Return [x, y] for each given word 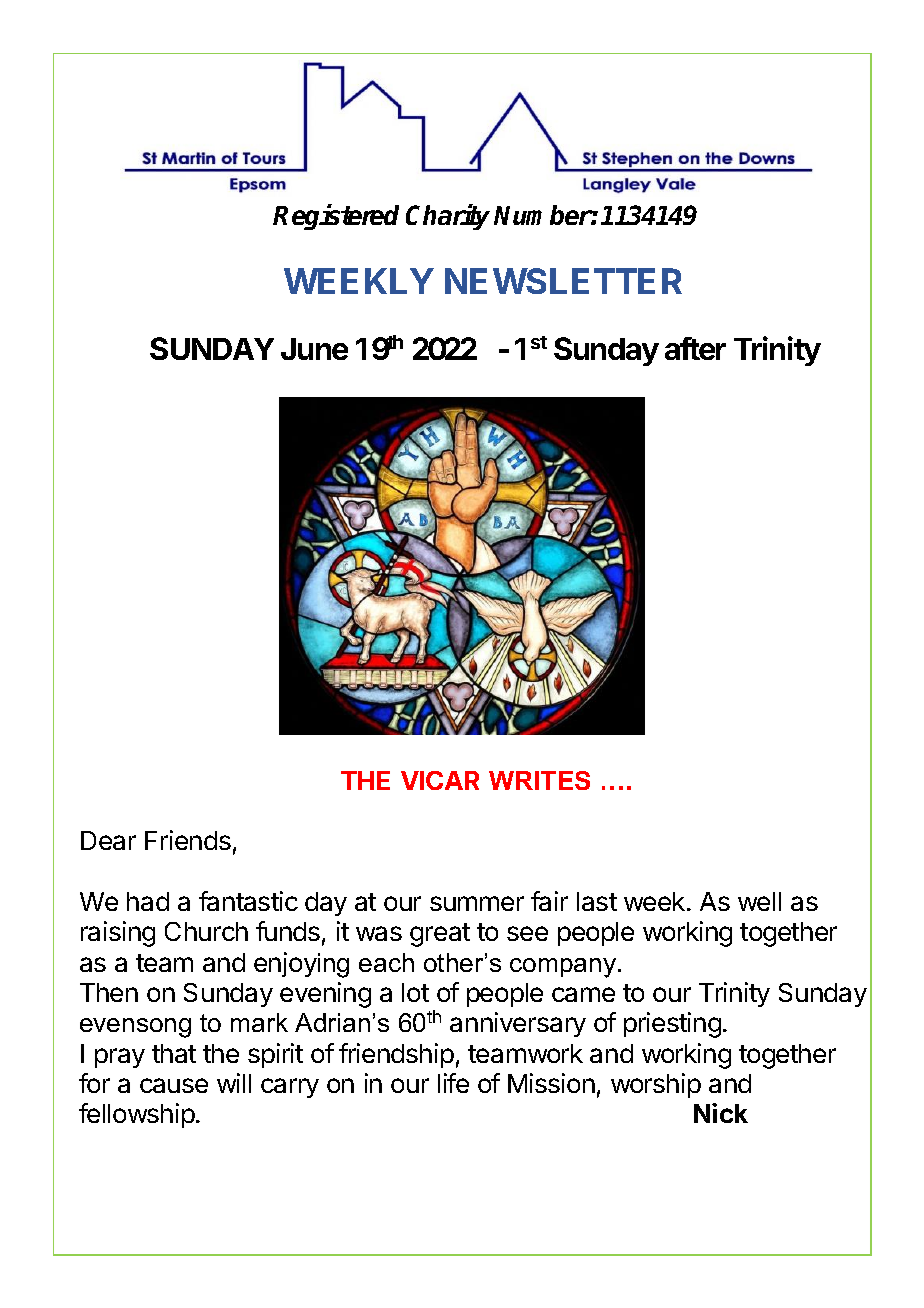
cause [174, 1085]
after [695, 348]
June [314, 349]
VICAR [440, 780]
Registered [336, 217]
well [759, 901]
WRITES [539, 780]
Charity [448, 217]
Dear [108, 840]
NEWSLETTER [563, 281]
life [453, 1083]
